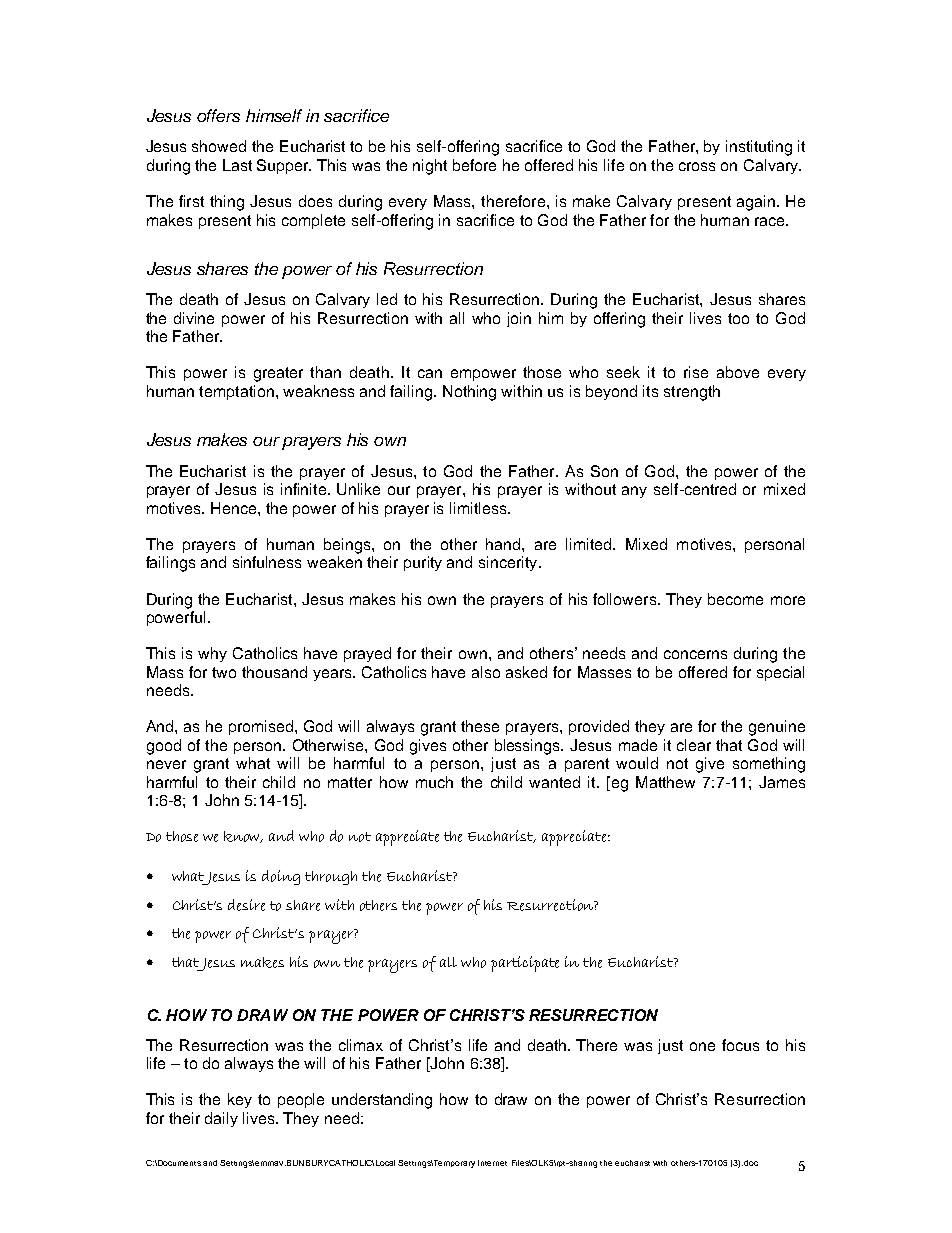 This screenshot has height=1233, width=952. Describe the element at coordinates (236, 392) in the screenshot. I see `temptation` at that location.
